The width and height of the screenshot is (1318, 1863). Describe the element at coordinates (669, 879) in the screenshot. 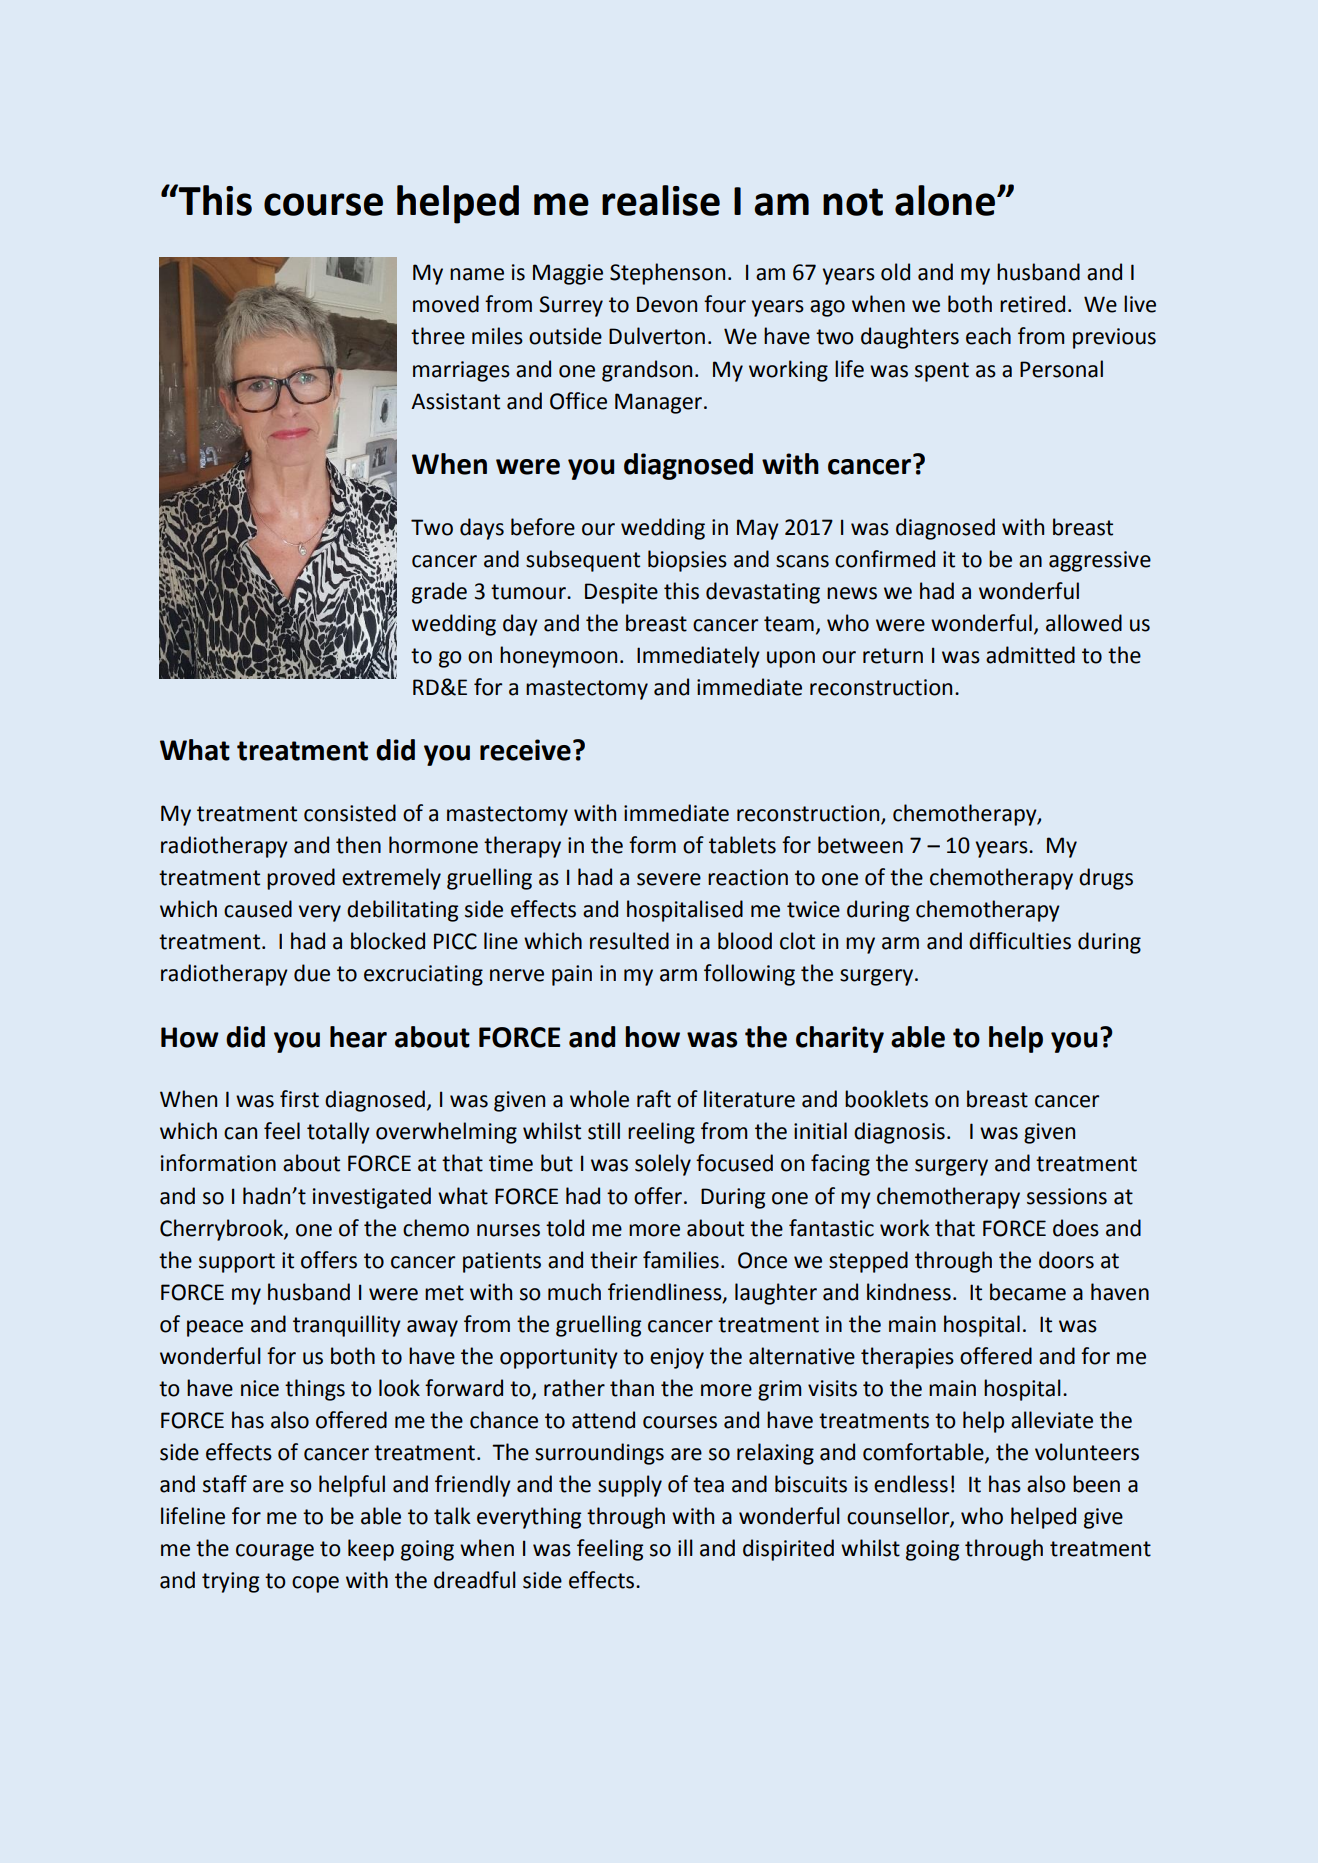

I see `severe` at that location.
